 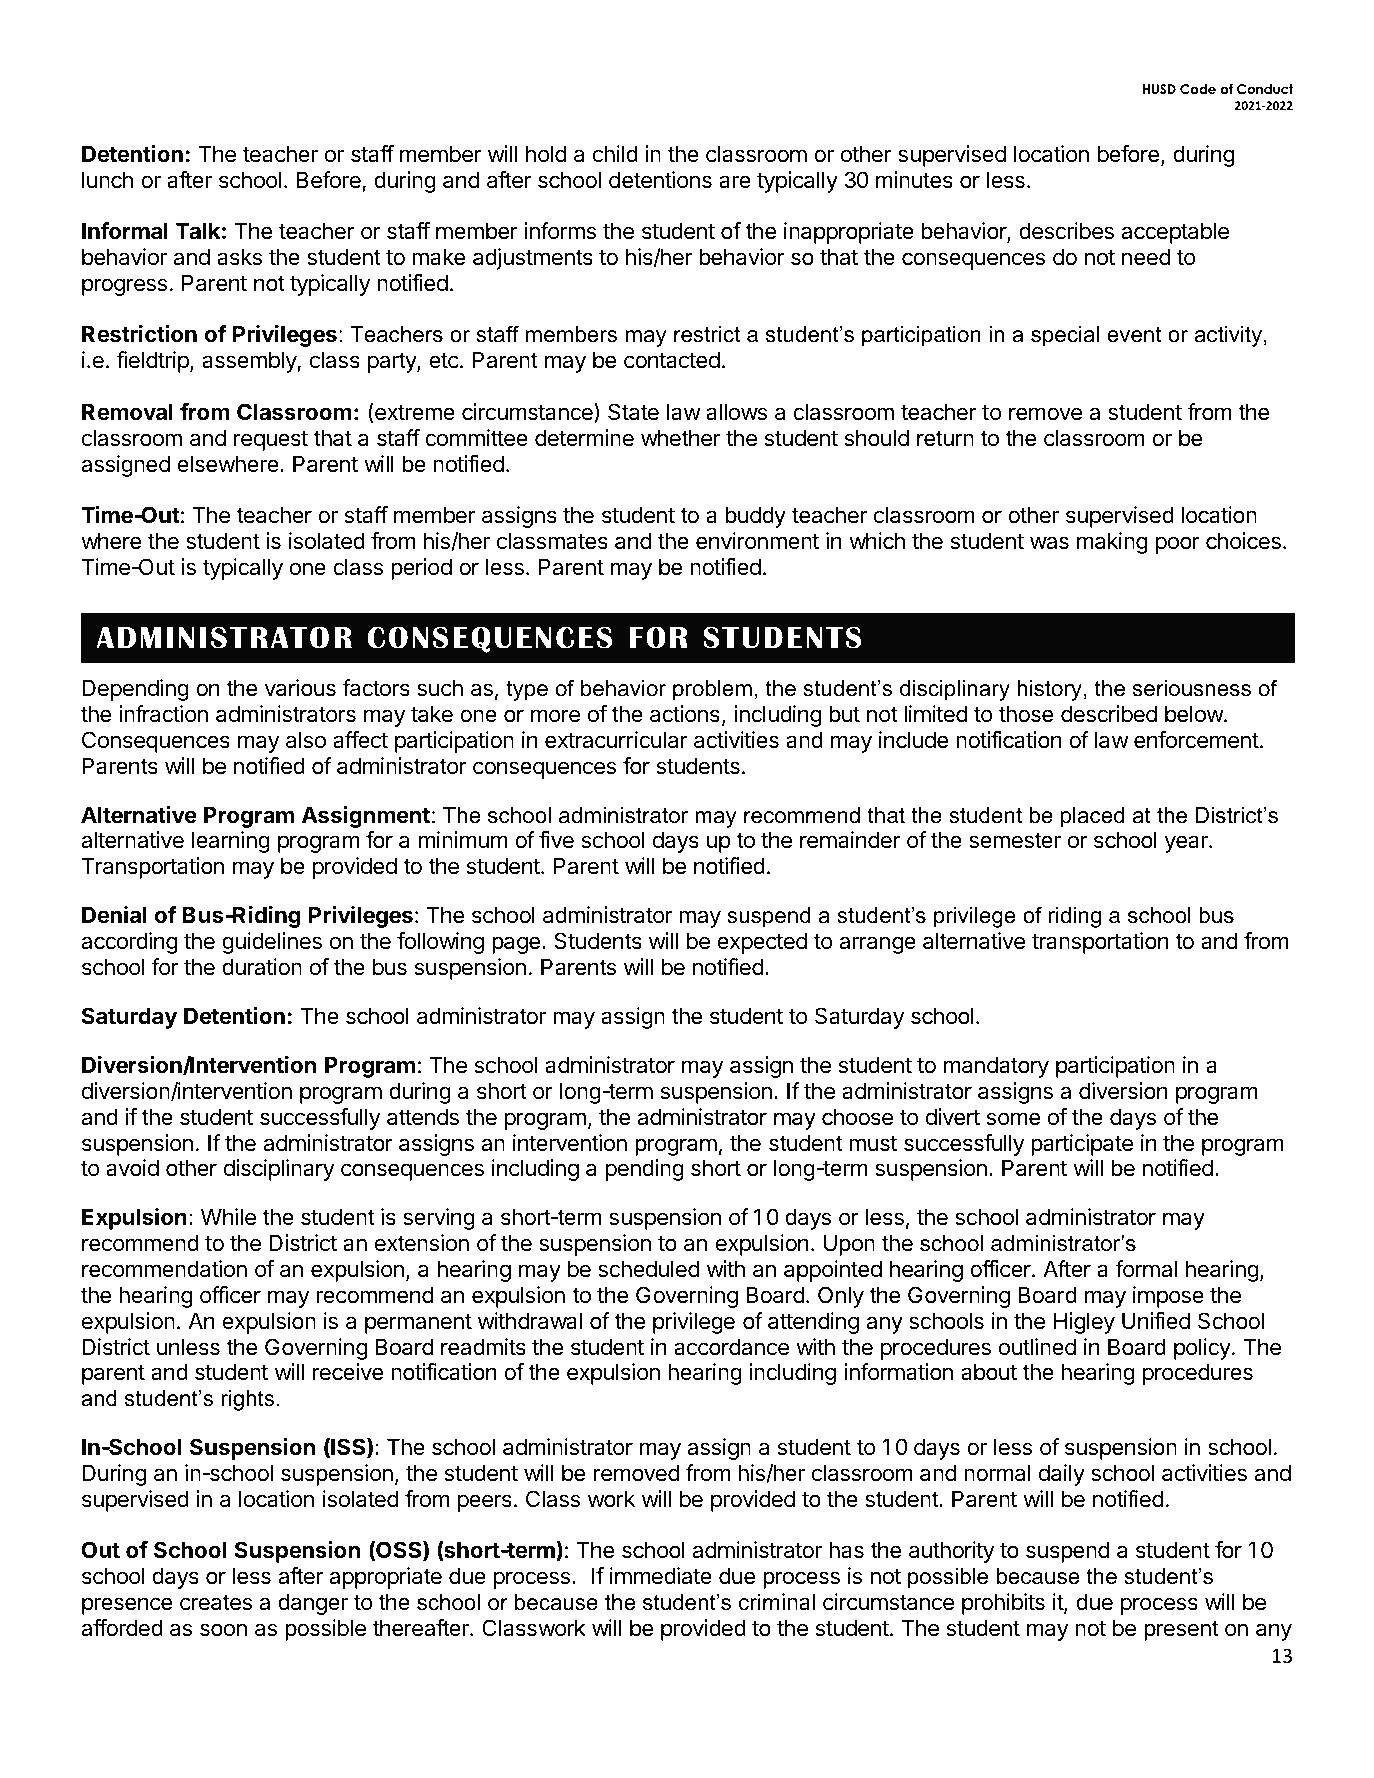 What do you see at coordinates (649, 1269) in the screenshot?
I see `scheduled` at bounding box center [649, 1269].
